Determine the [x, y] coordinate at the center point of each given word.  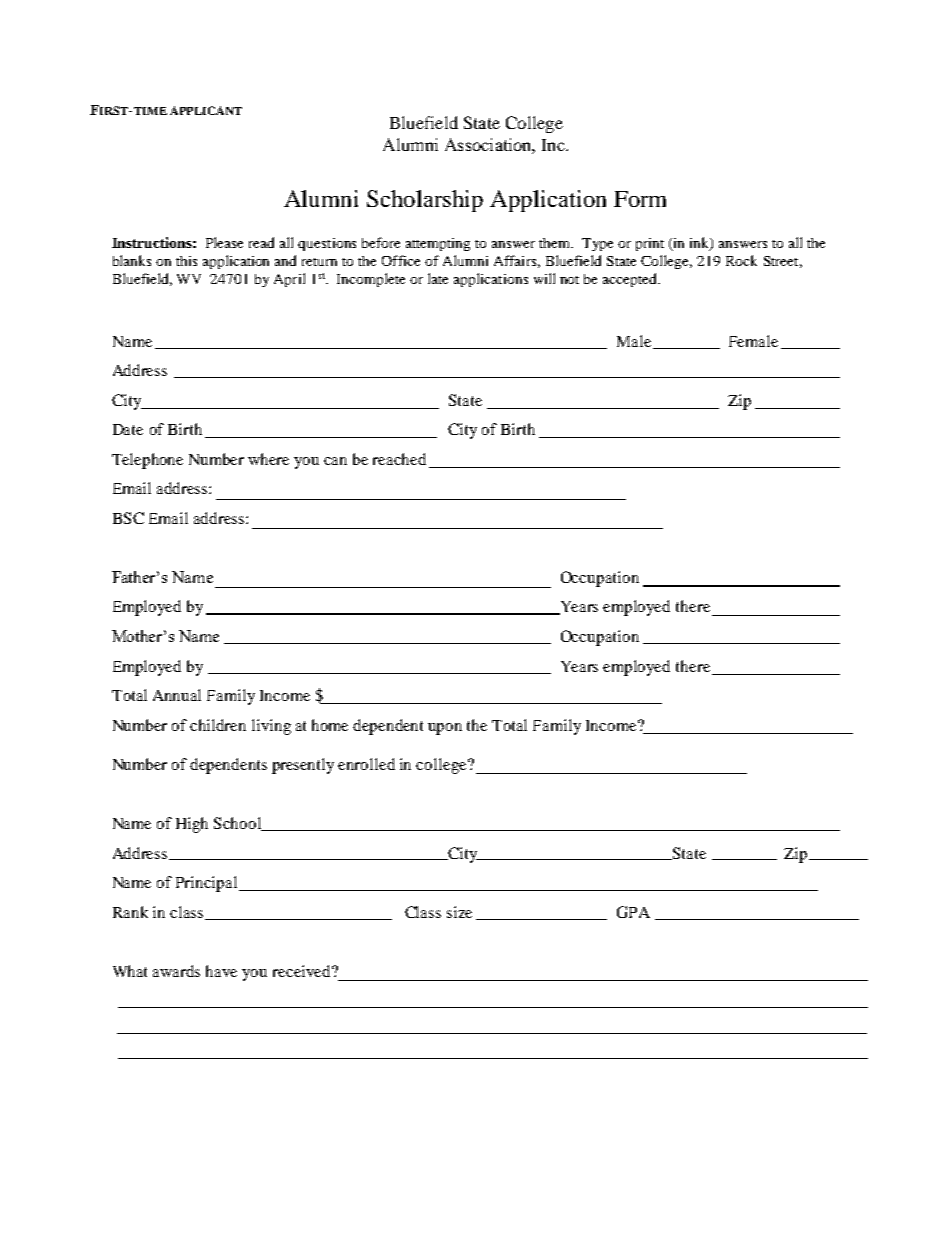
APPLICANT [206, 110]
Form [640, 199]
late [438, 278]
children [218, 725]
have [221, 971]
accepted [631, 280]
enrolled [366, 764]
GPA [633, 912]
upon [445, 729]
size [459, 912]
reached [399, 459]
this [186, 261]
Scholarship [425, 201]
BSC [128, 518]
